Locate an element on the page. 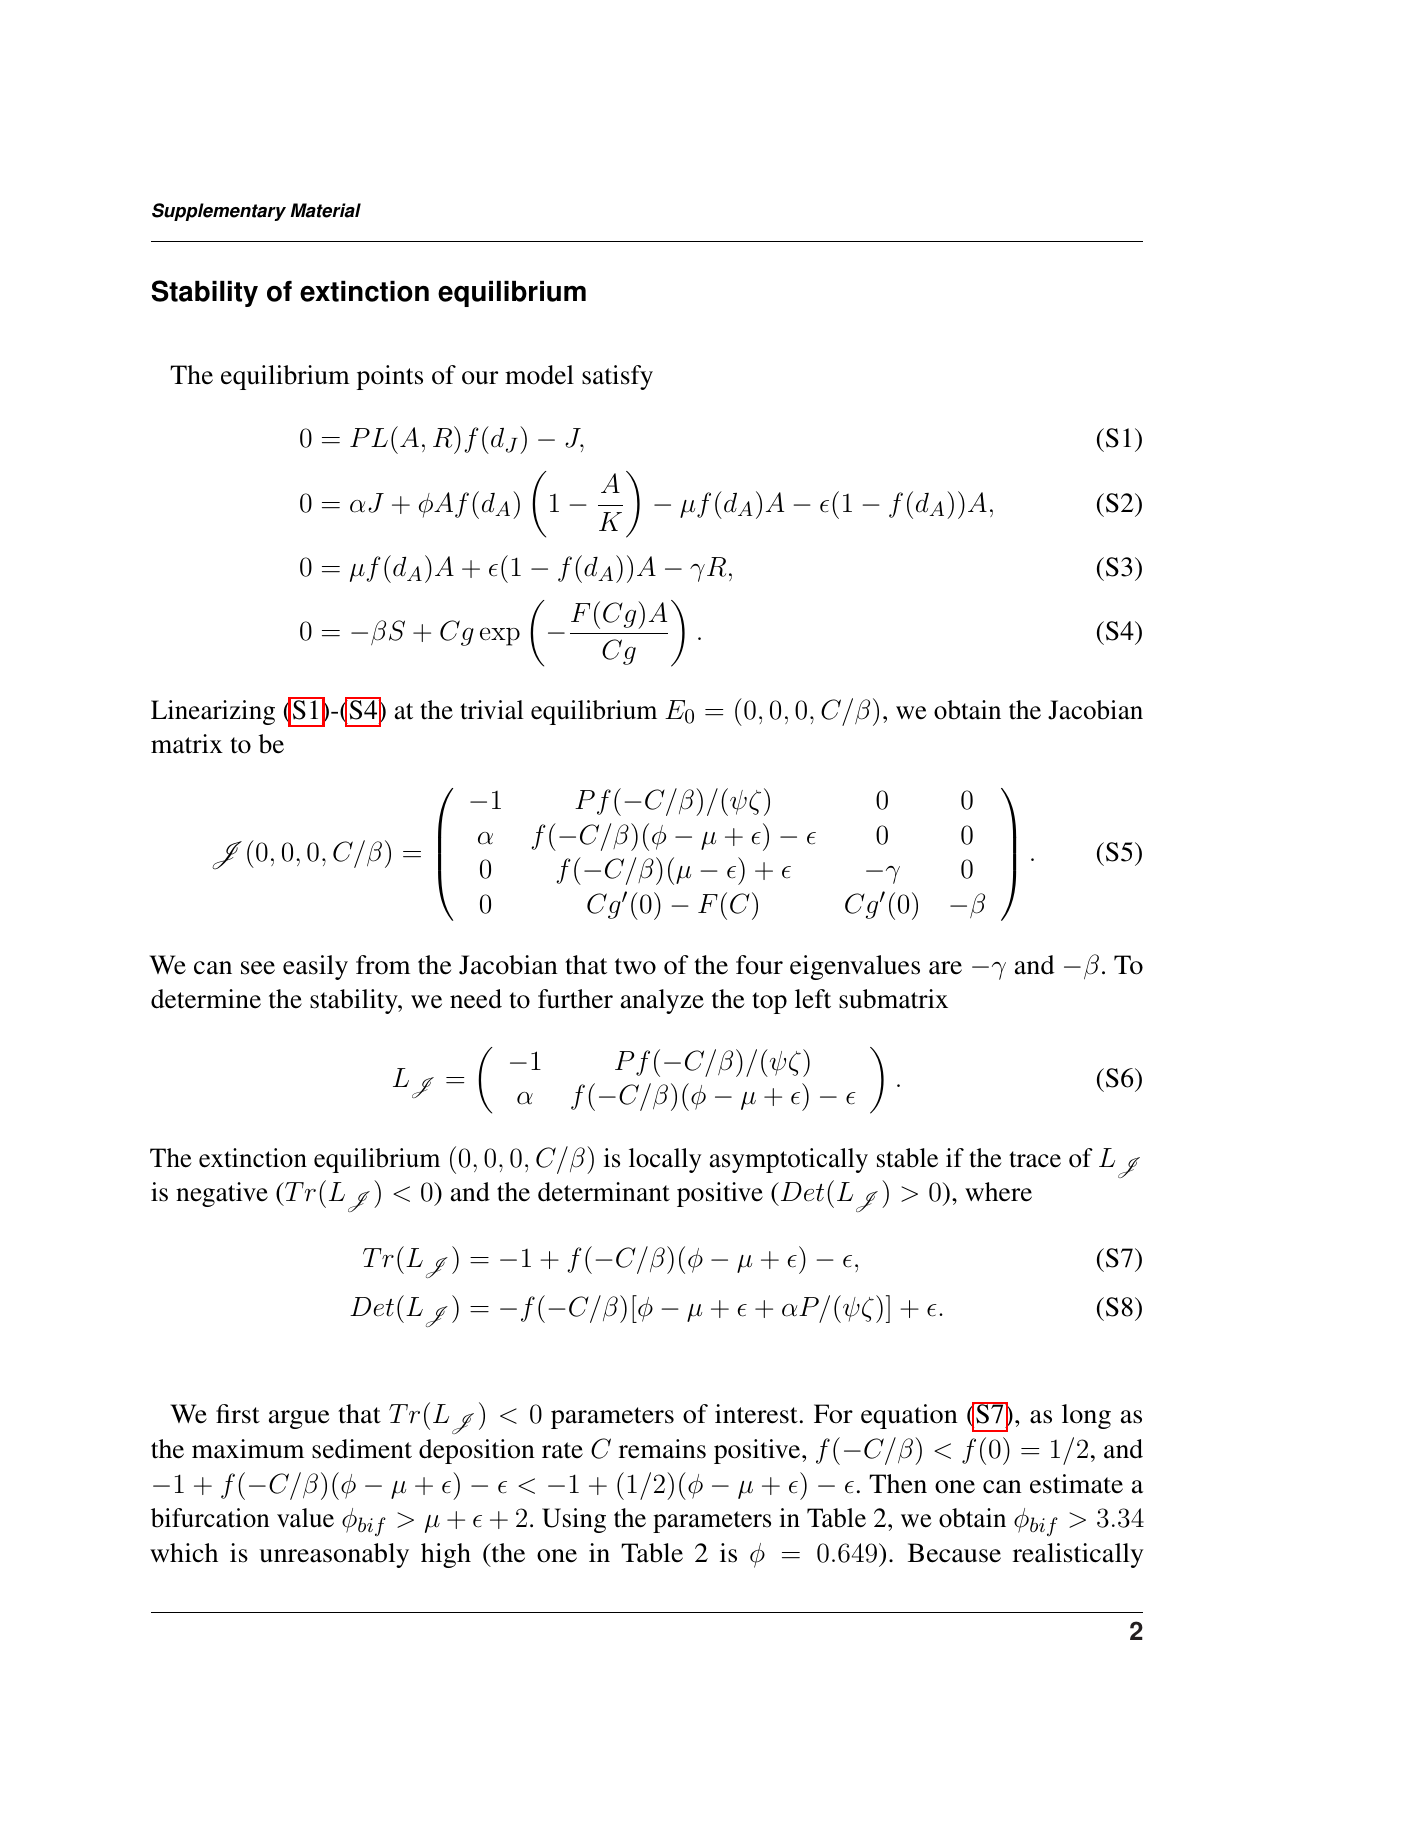 Image resolution: width=1418 pixels, height=1835 pixels. Using is located at coordinates (574, 1520).
